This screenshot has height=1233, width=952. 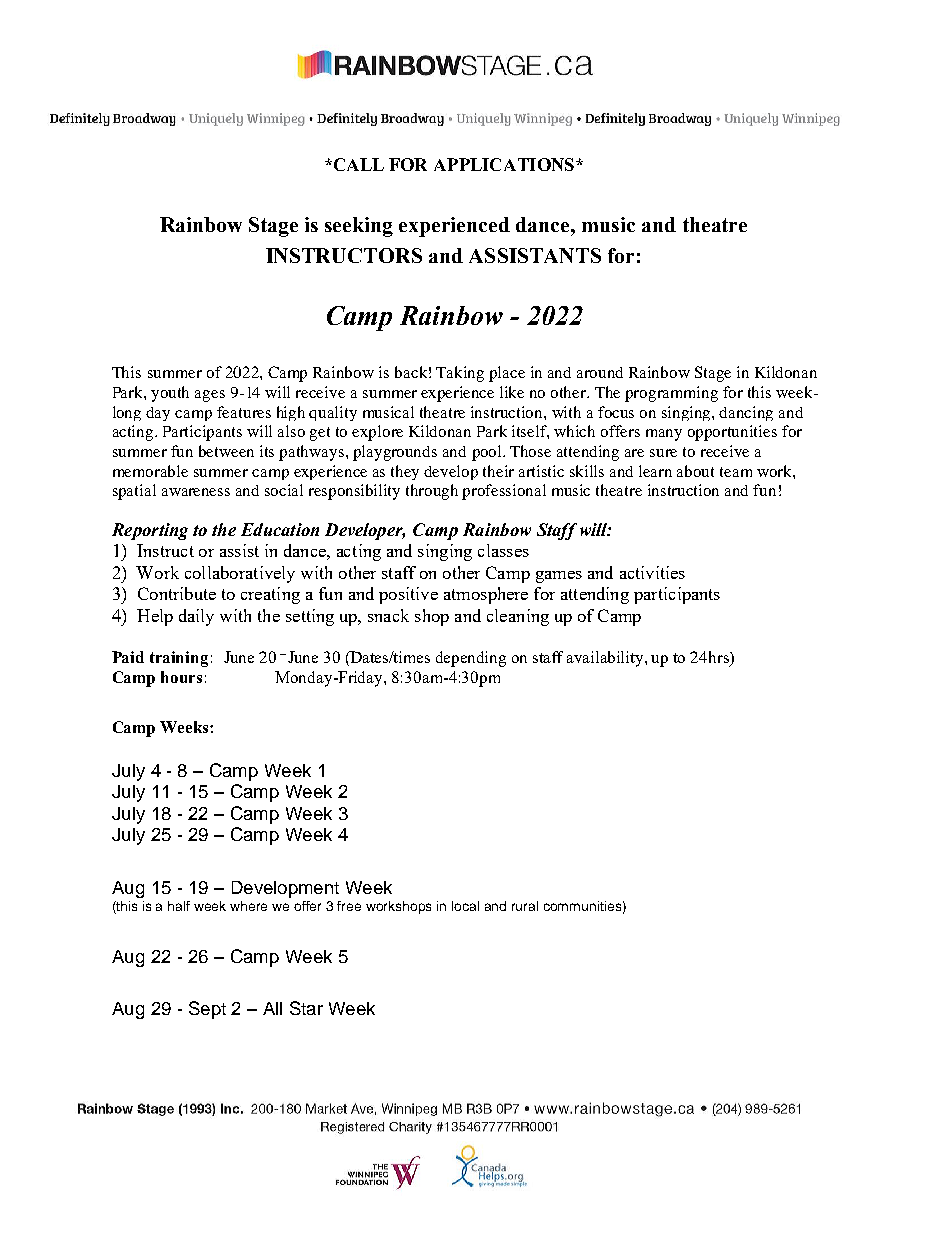 What do you see at coordinates (471, 659) in the screenshot?
I see `depending` at bounding box center [471, 659].
